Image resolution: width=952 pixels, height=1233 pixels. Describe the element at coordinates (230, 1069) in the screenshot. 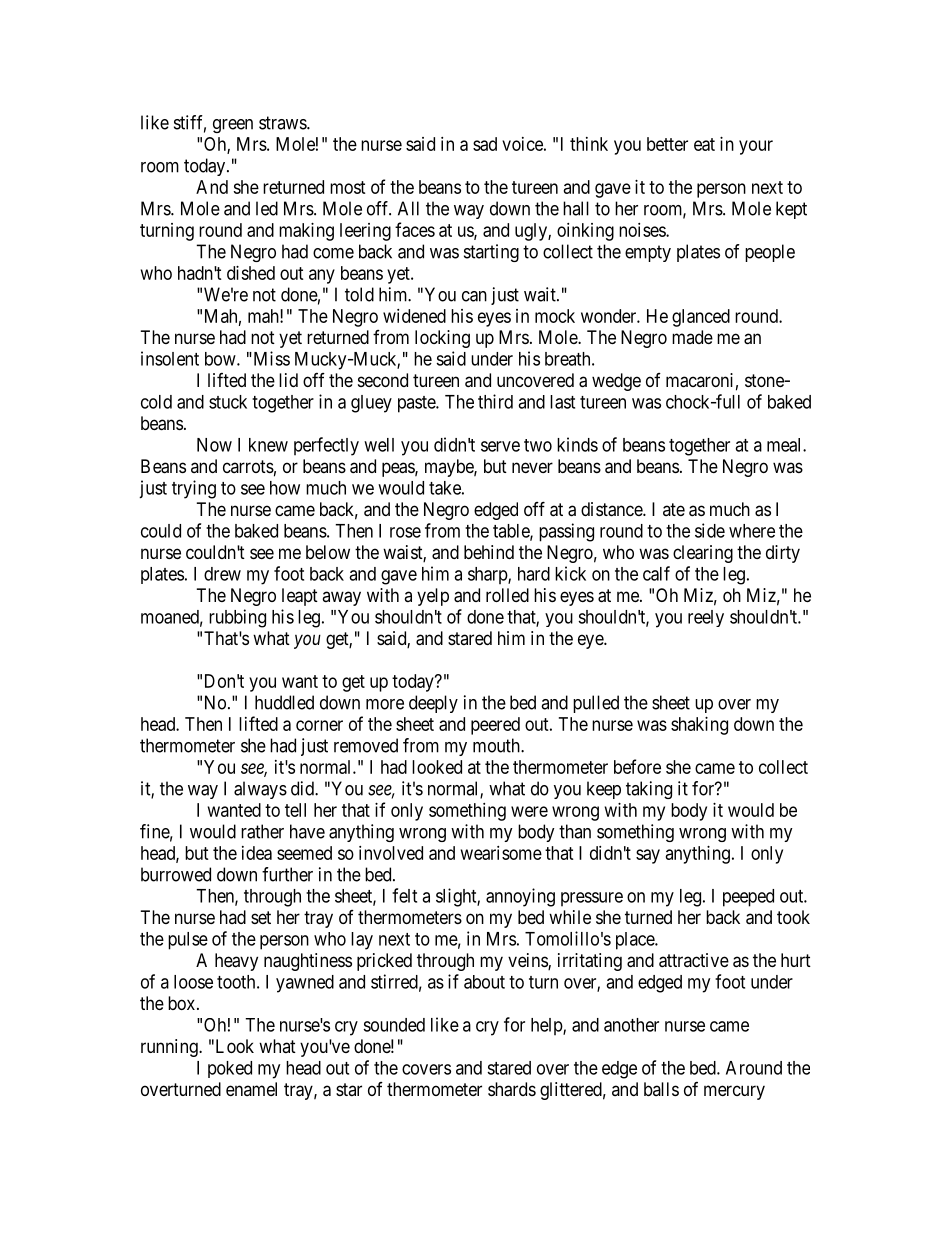

I see `poked` at that location.
